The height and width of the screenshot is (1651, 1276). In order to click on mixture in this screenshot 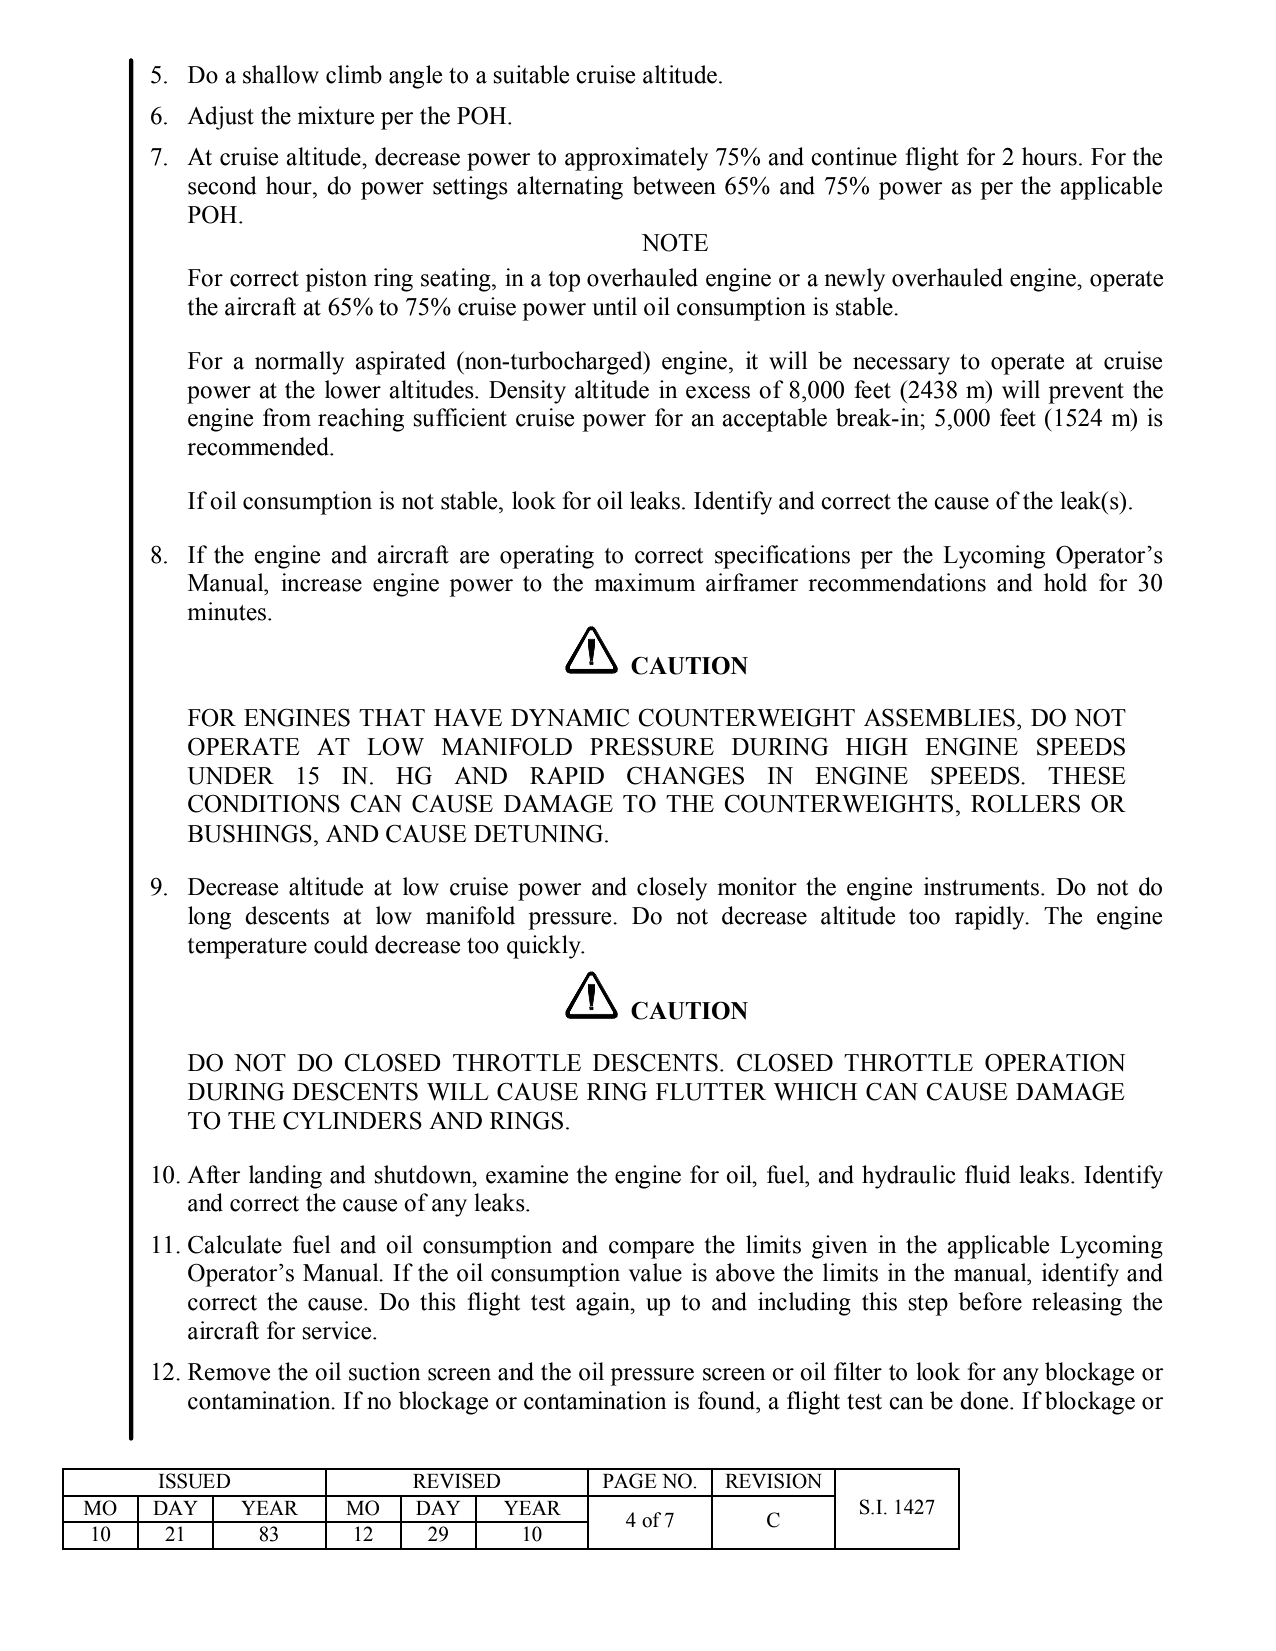, I will do `click(335, 115)`.
